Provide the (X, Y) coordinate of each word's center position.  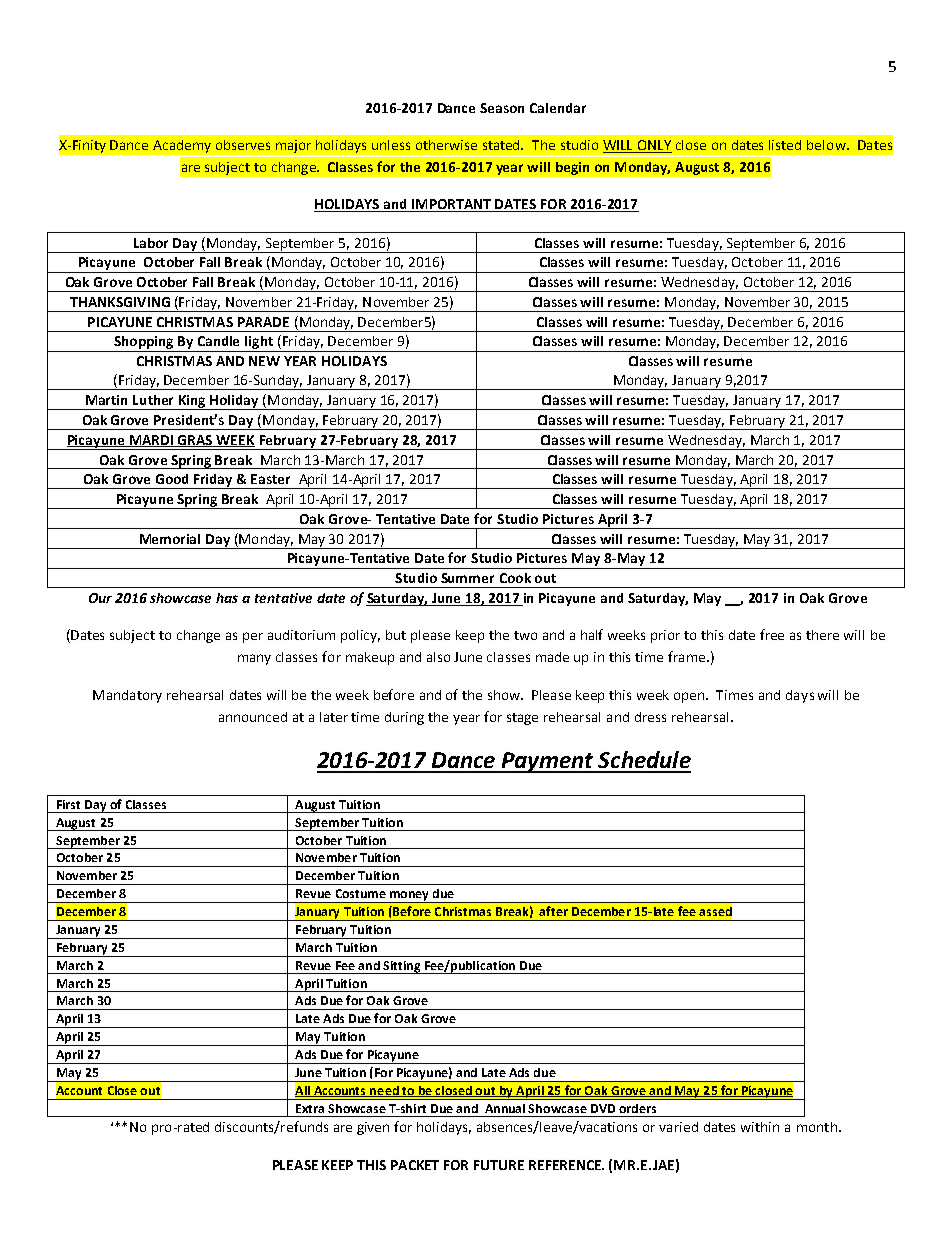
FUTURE (499, 1165)
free (772, 634)
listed (785, 145)
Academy (182, 146)
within (760, 1127)
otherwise (446, 145)
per (253, 637)
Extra (310, 1108)
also (438, 657)
